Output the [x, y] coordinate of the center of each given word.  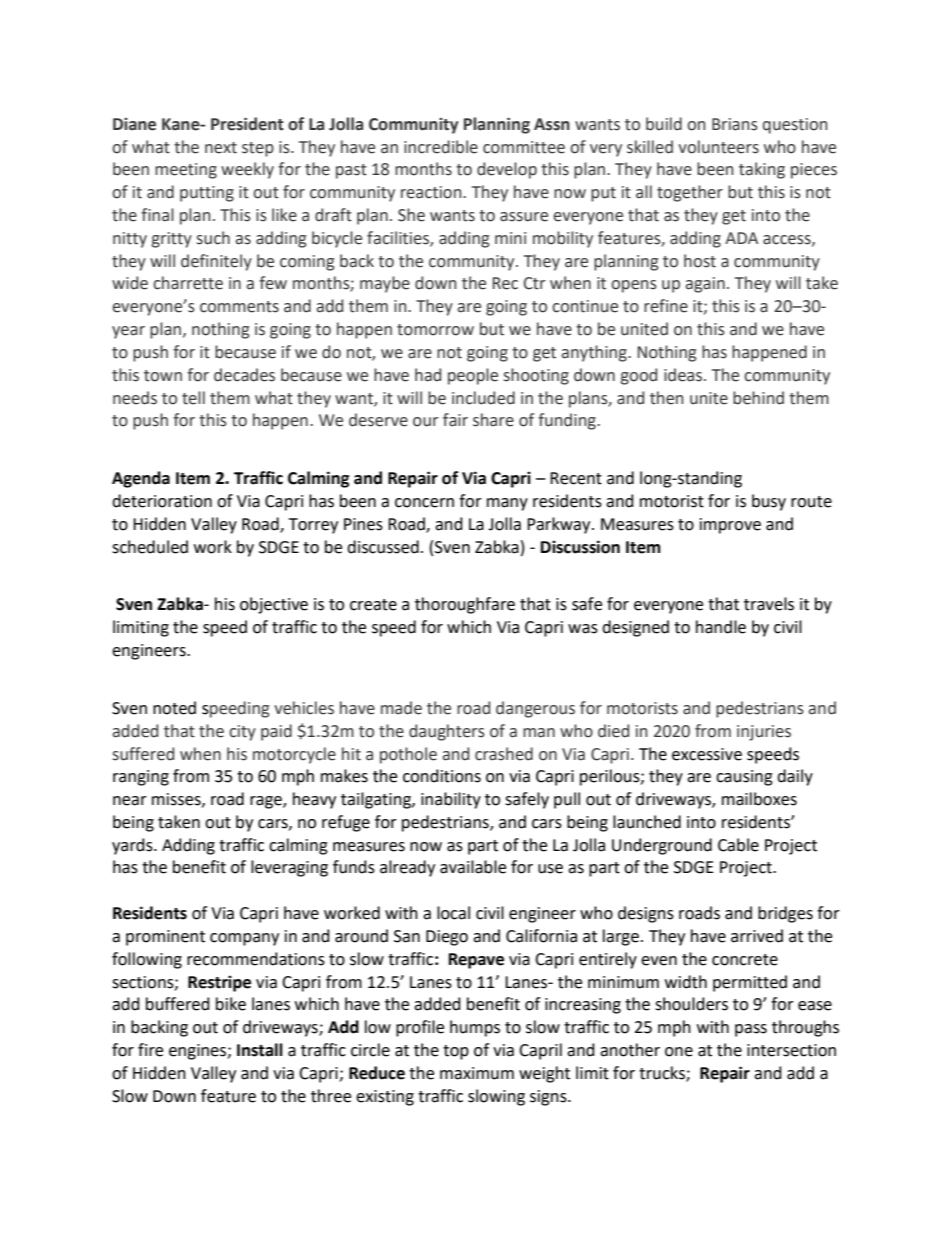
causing [744, 778]
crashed [504, 754]
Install [260, 1050]
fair [455, 420]
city [242, 733]
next [221, 148]
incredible [441, 147]
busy [769, 502]
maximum [477, 1073]
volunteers [718, 147]
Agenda [141, 479]
